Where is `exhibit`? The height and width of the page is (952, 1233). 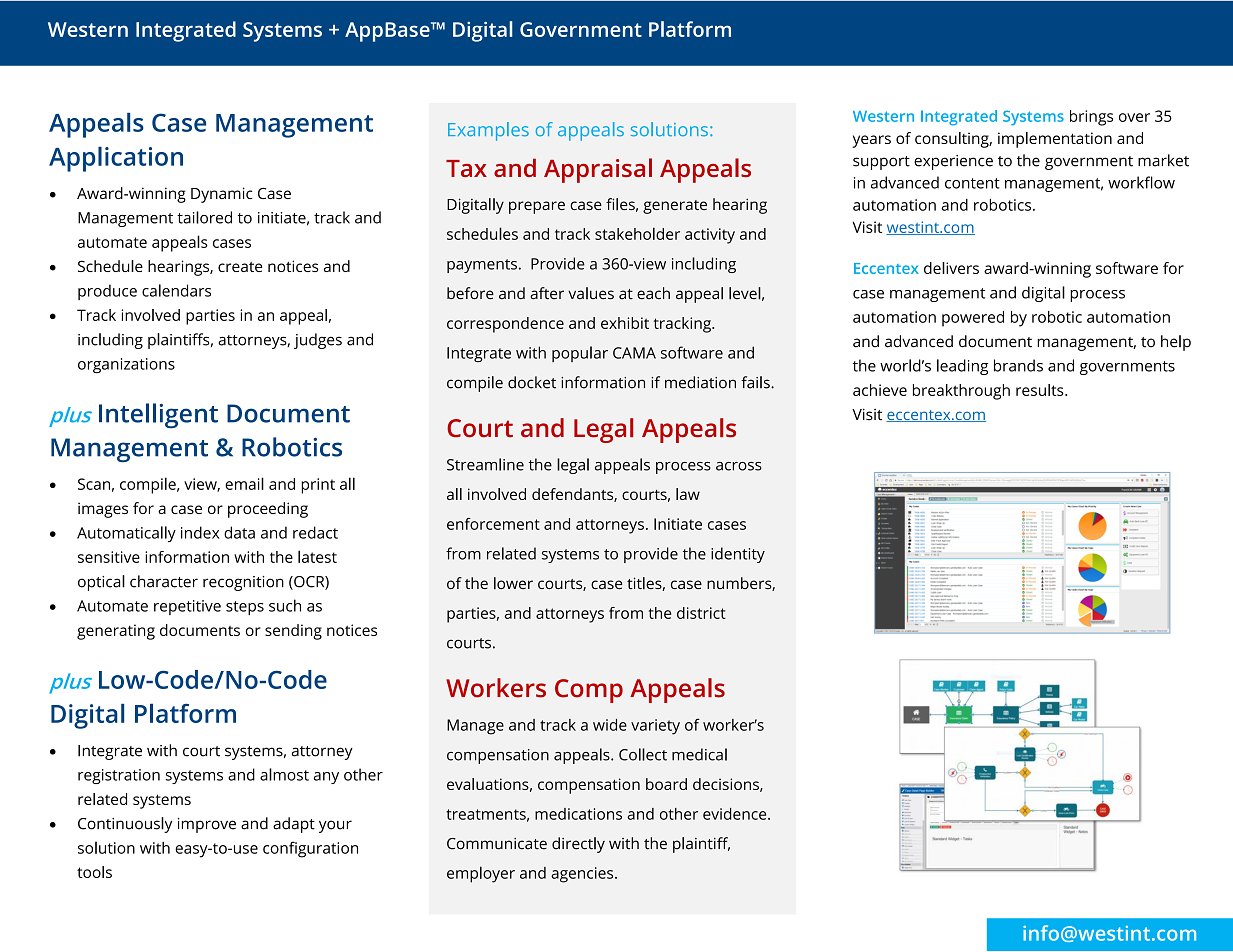
exhibit is located at coordinates (625, 323).
